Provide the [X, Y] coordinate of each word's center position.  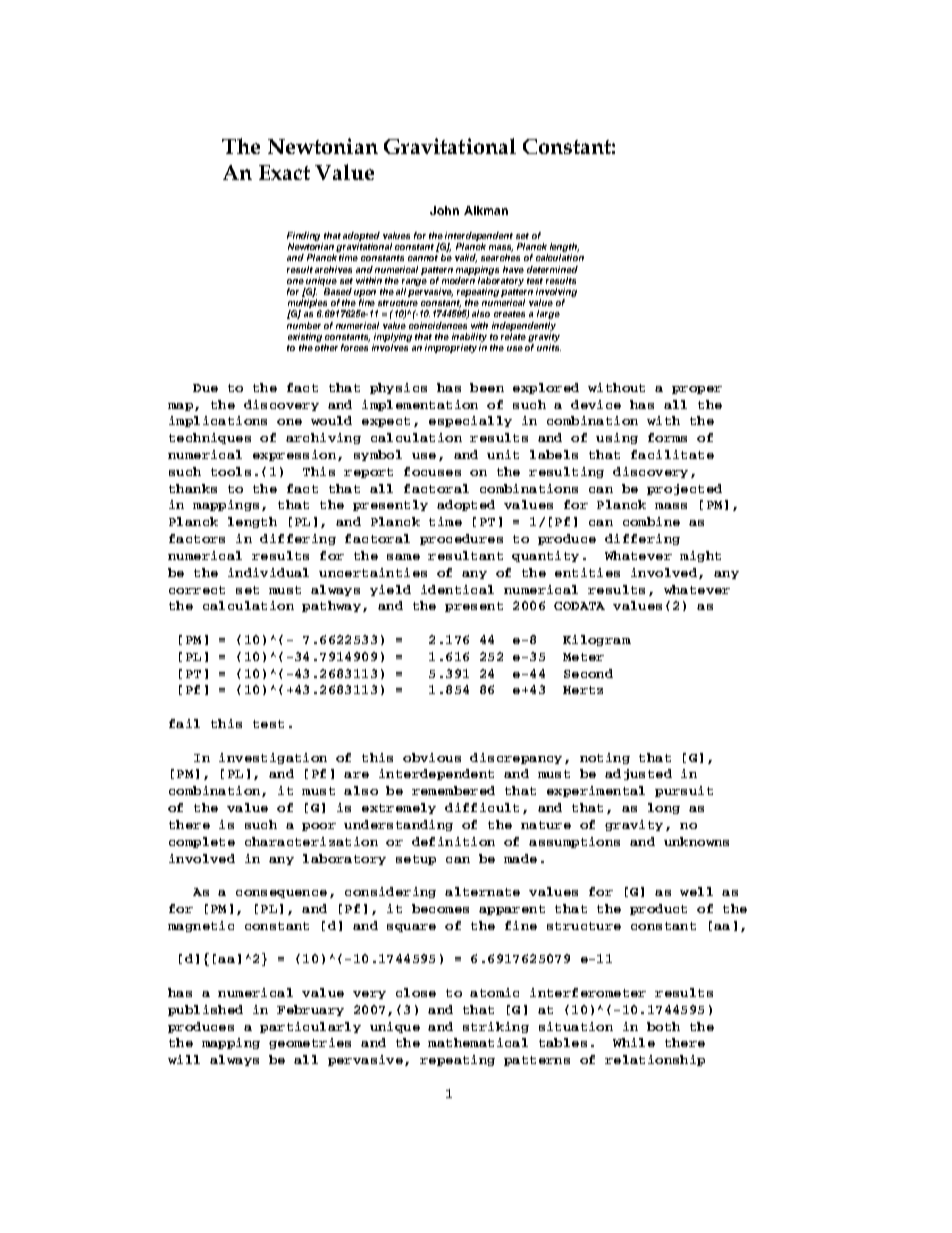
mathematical [478, 1042]
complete [202, 842]
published [205, 1010]
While [634, 1042]
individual [268, 572]
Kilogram [597, 640]
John [444, 210]
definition [453, 841]
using [617, 438]
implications [218, 421]
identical [457, 589]
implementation [420, 405]
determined [552, 269]
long [664, 808]
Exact [284, 172]
